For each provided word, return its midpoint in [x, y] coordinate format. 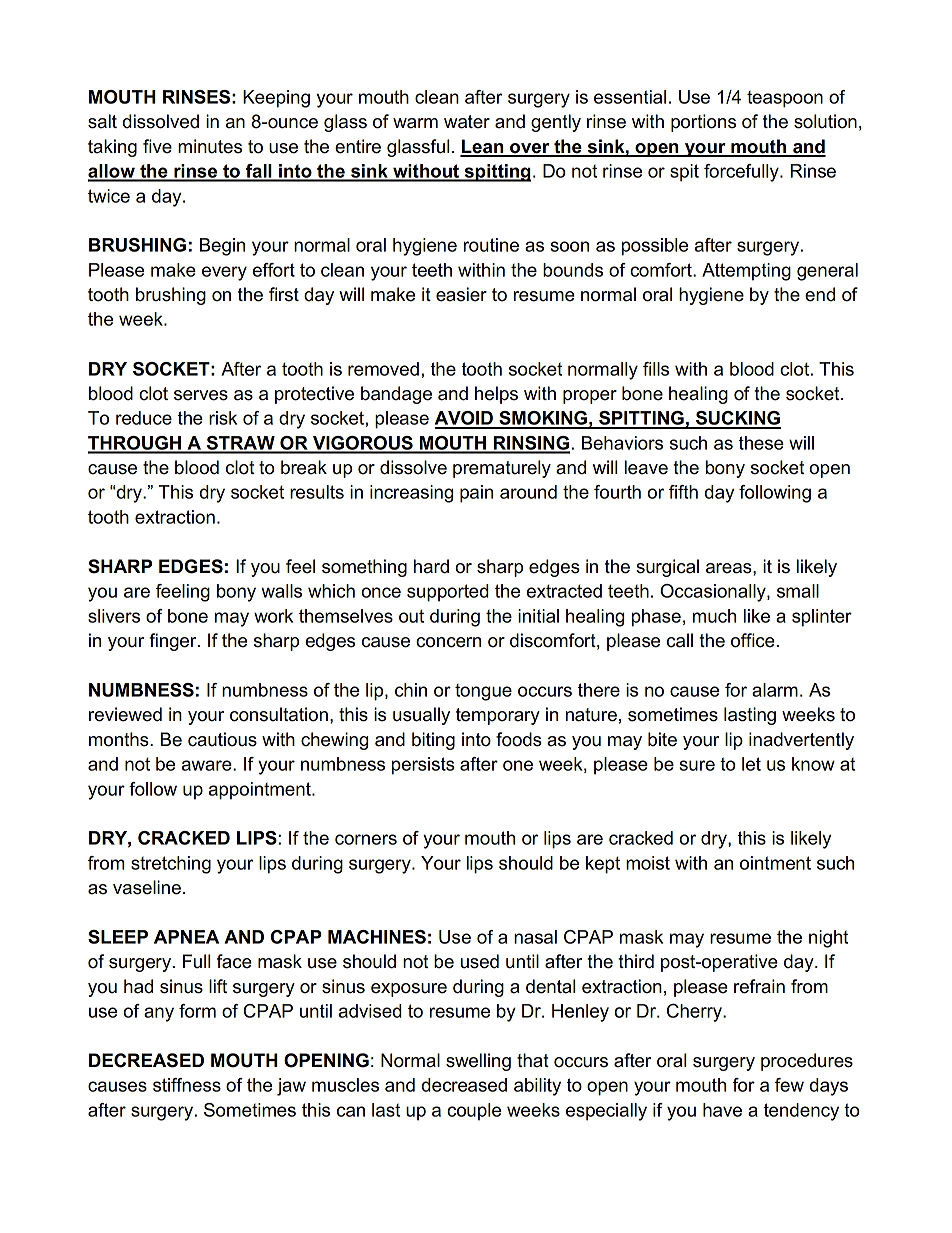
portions [703, 123]
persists [423, 766]
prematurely [502, 469]
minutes [210, 146]
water [467, 122]
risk [223, 418]
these [761, 443]
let [751, 764]
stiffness [187, 1085]
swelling [478, 1062]
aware [208, 765]
